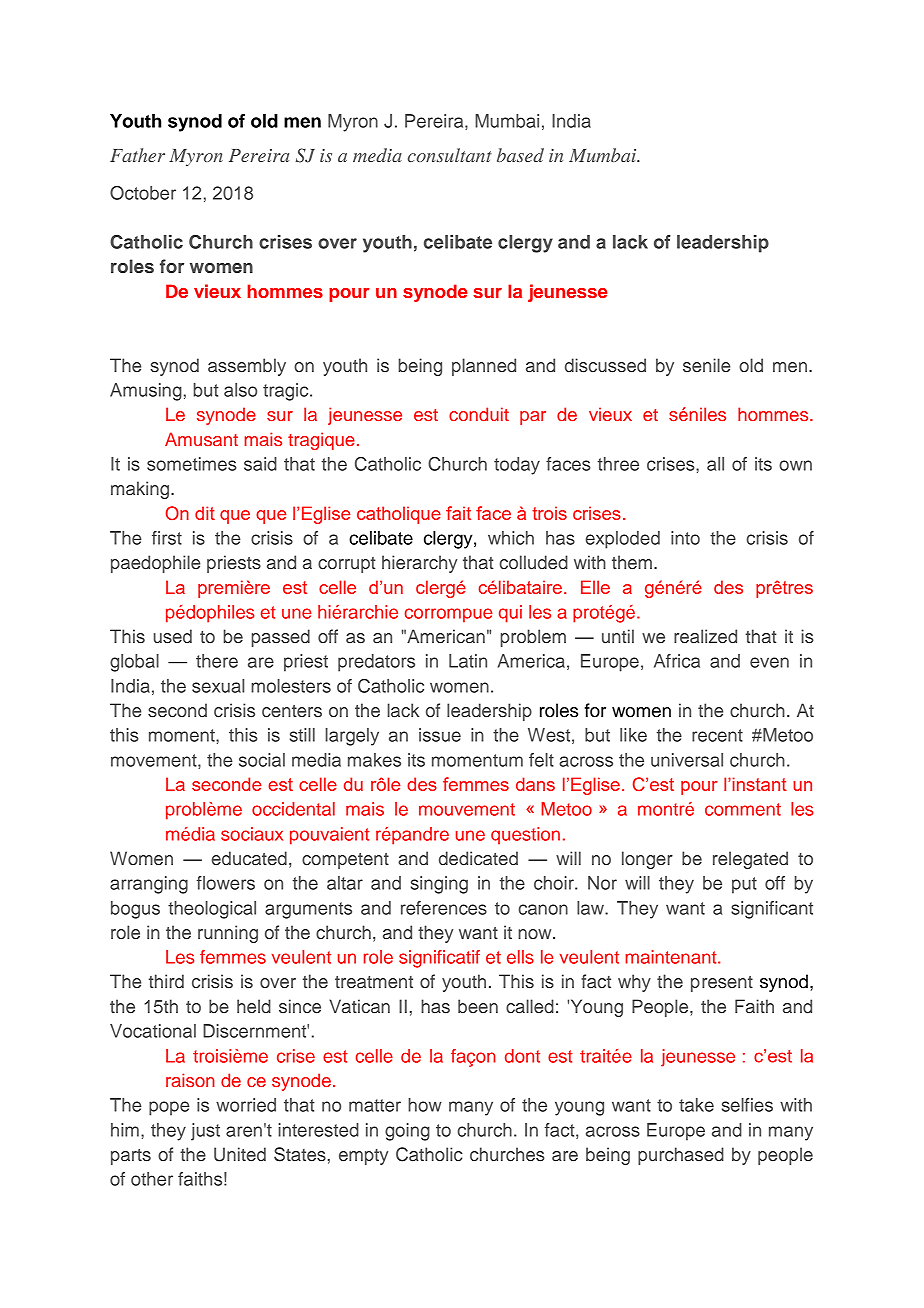  I want to click on references, so click(444, 908).
